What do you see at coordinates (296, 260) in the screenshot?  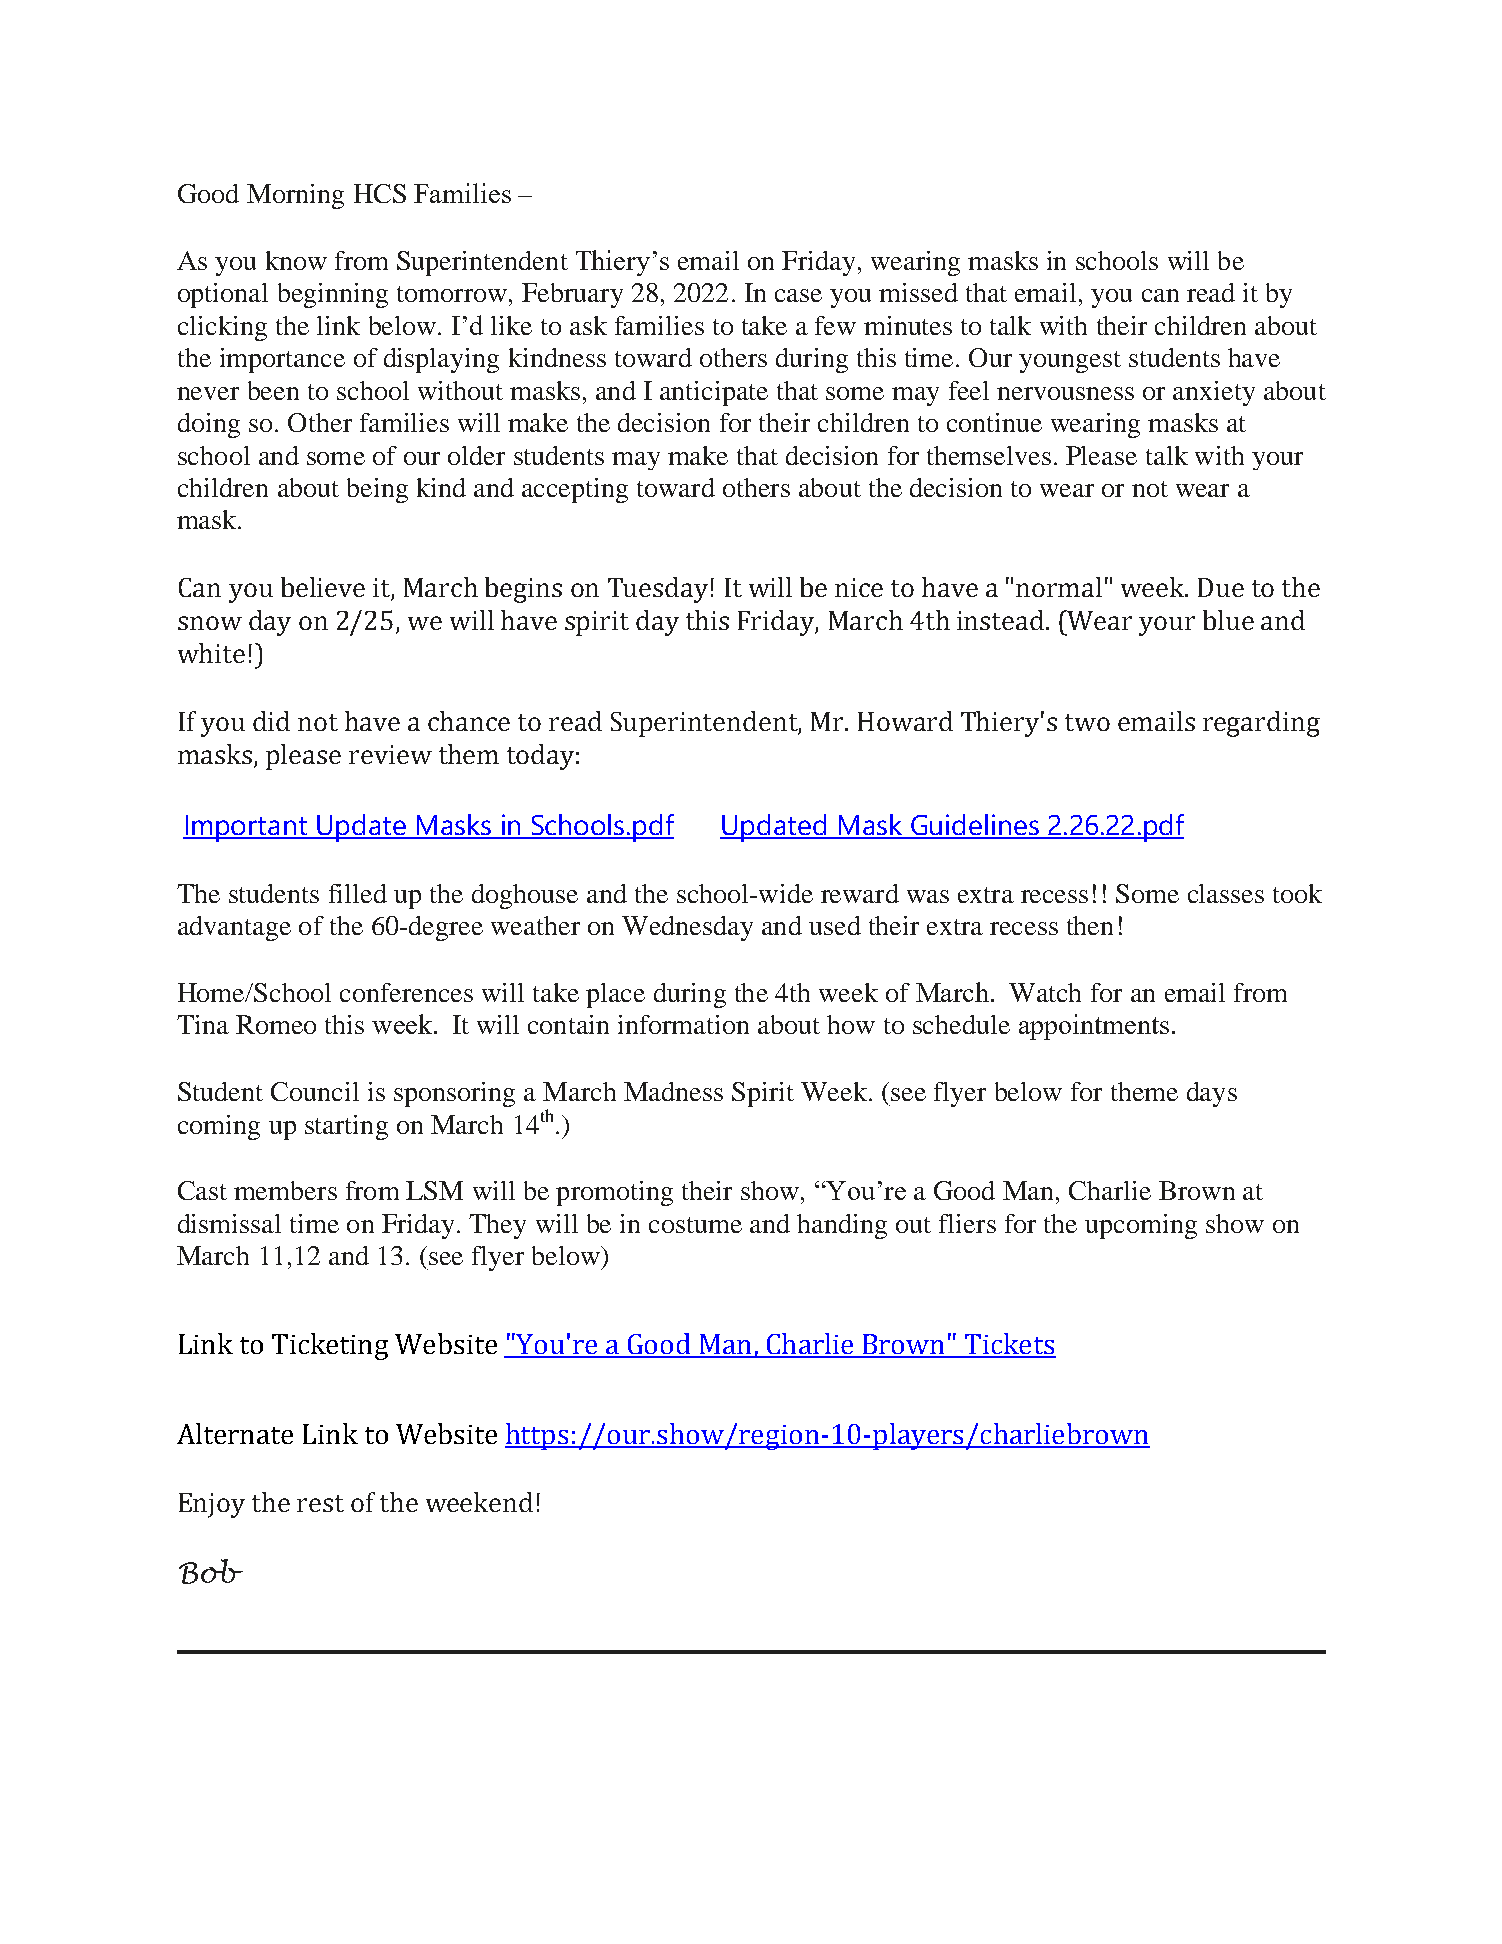 I see `know` at bounding box center [296, 260].
